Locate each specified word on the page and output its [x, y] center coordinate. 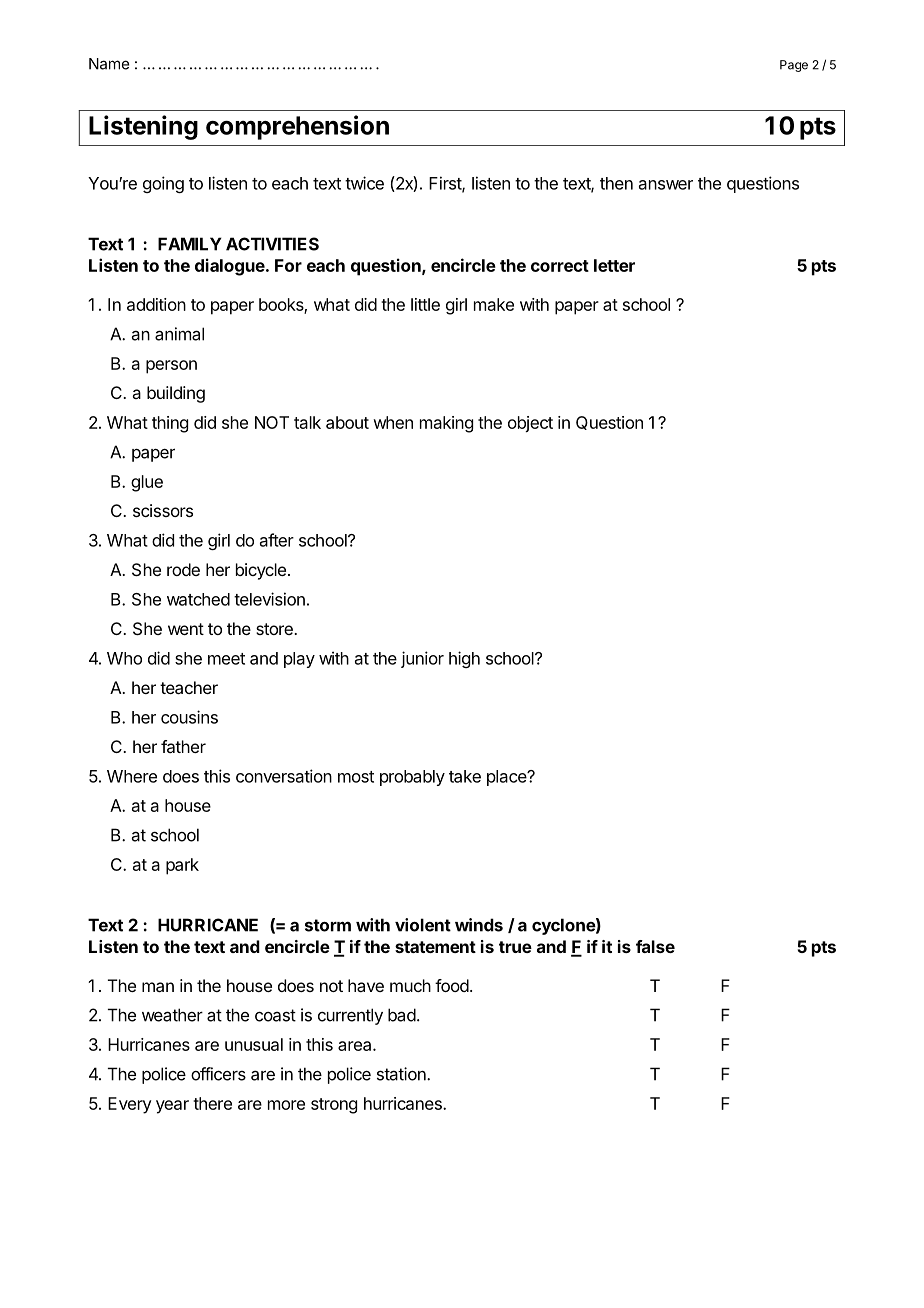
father [183, 746]
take [465, 776]
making [446, 424]
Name [109, 64]
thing [170, 424]
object [530, 424]
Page [794, 66]
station [402, 1074]
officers [218, 1074]
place [507, 778]
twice [364, 183]
